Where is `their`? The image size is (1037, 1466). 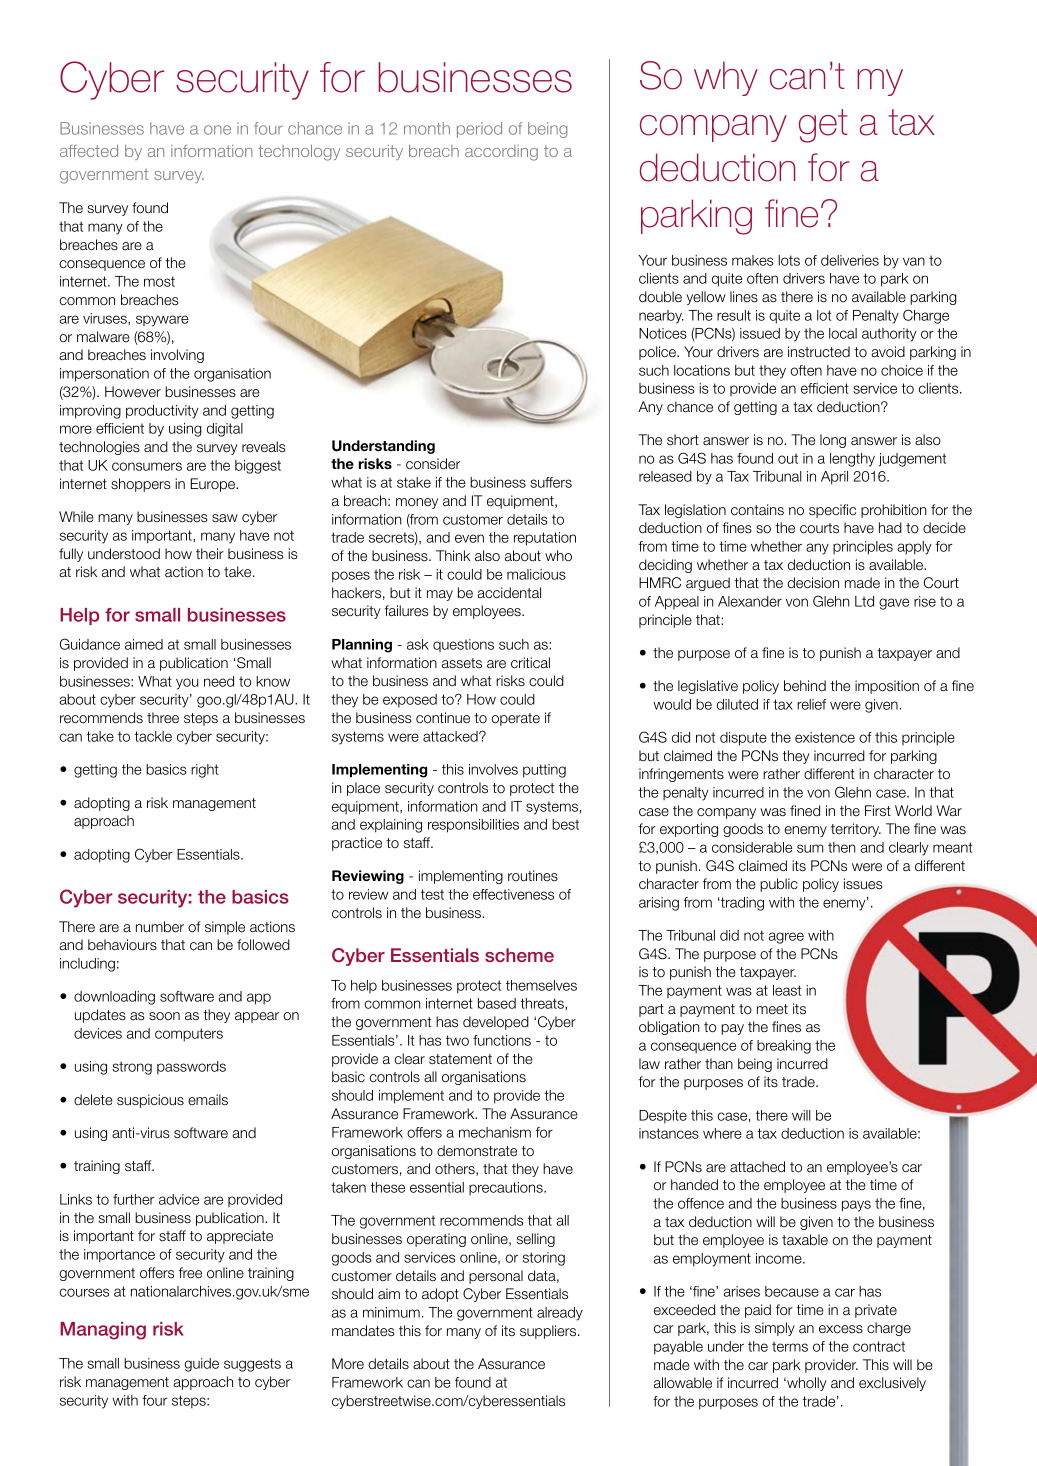
their is located at coordinates (210, 553).
